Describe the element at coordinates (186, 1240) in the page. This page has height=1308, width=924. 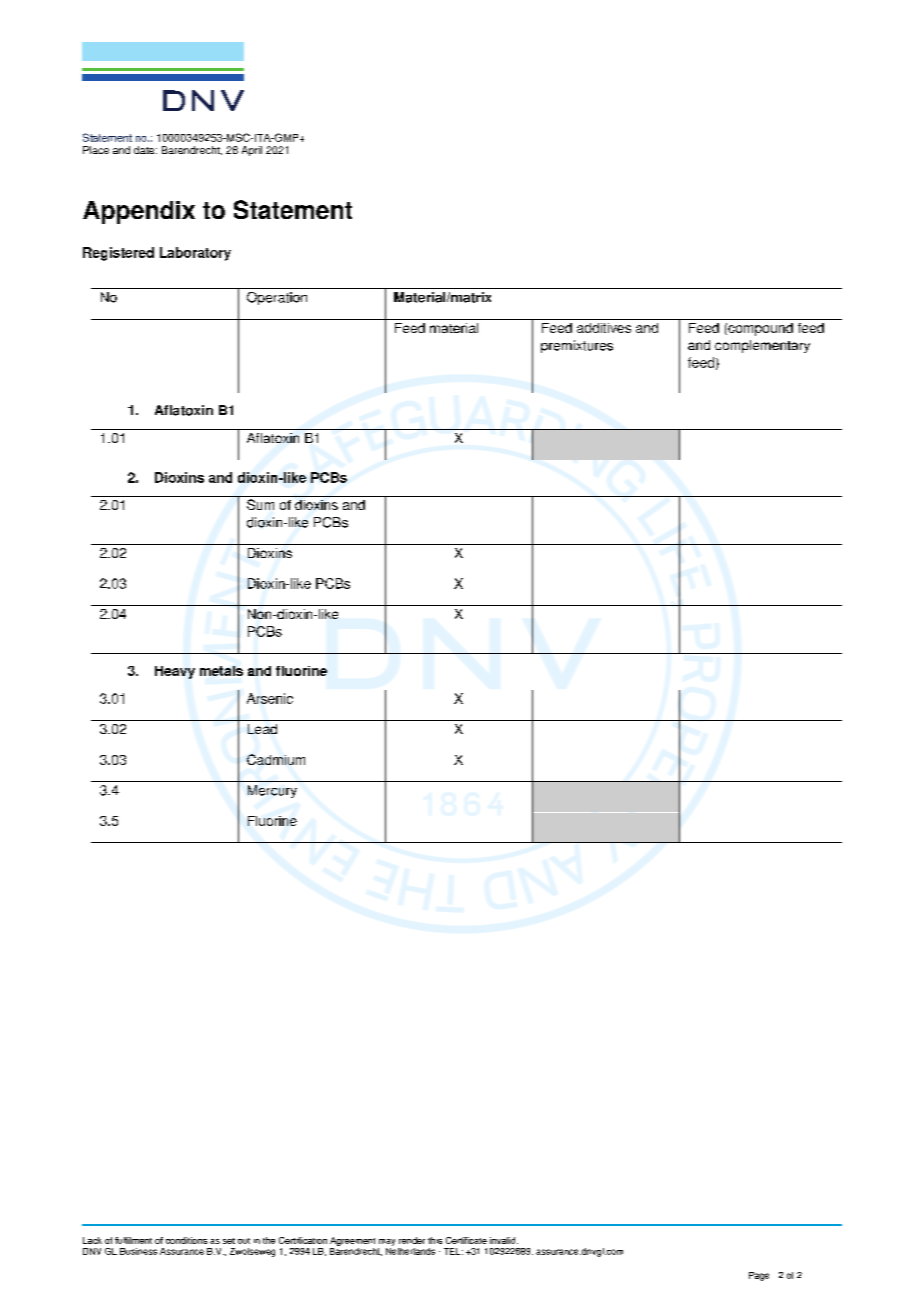
I see `conditions` at that location.
